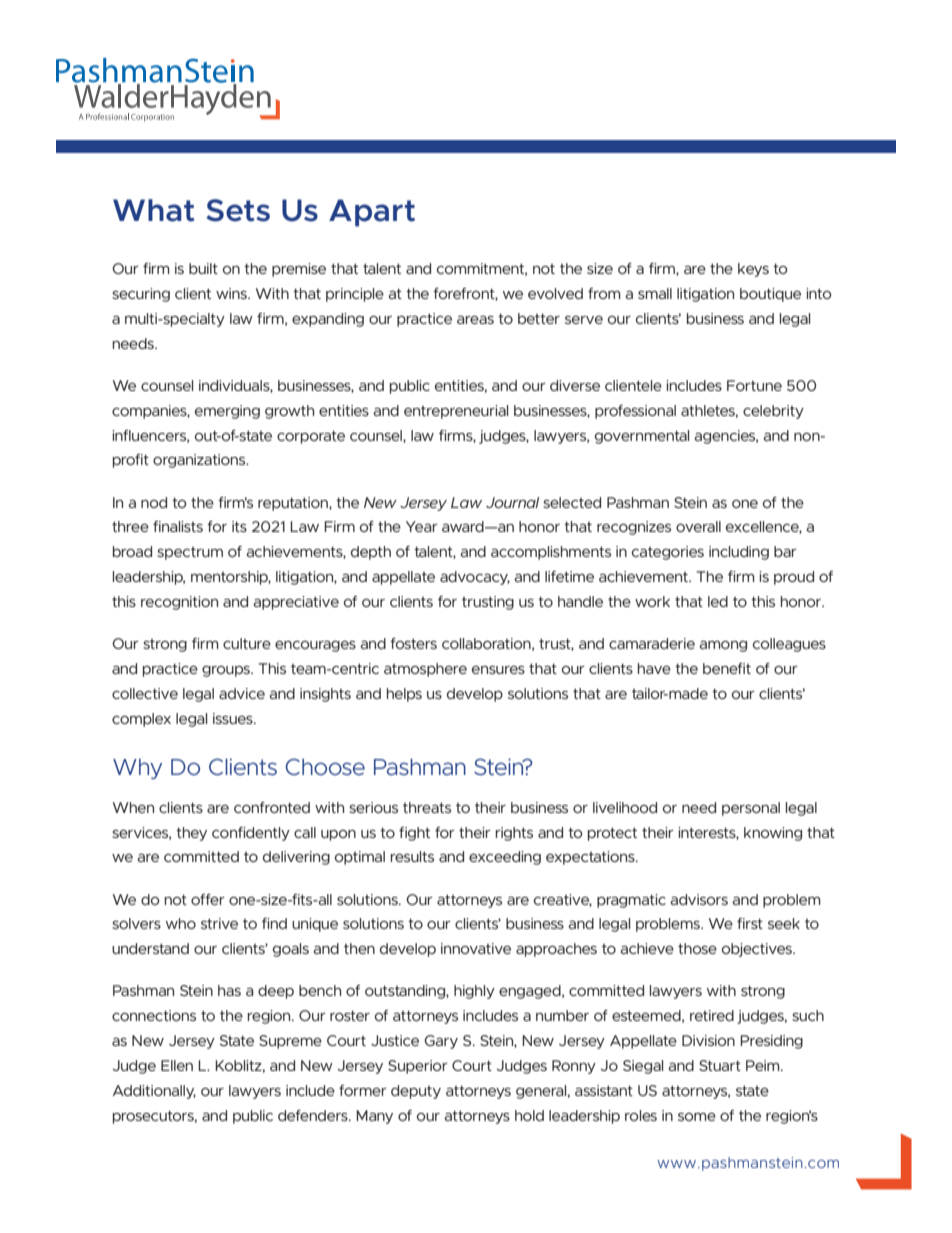 The height and width of the page is (1233, 952). I want to click on keys, so click(753, 270).
